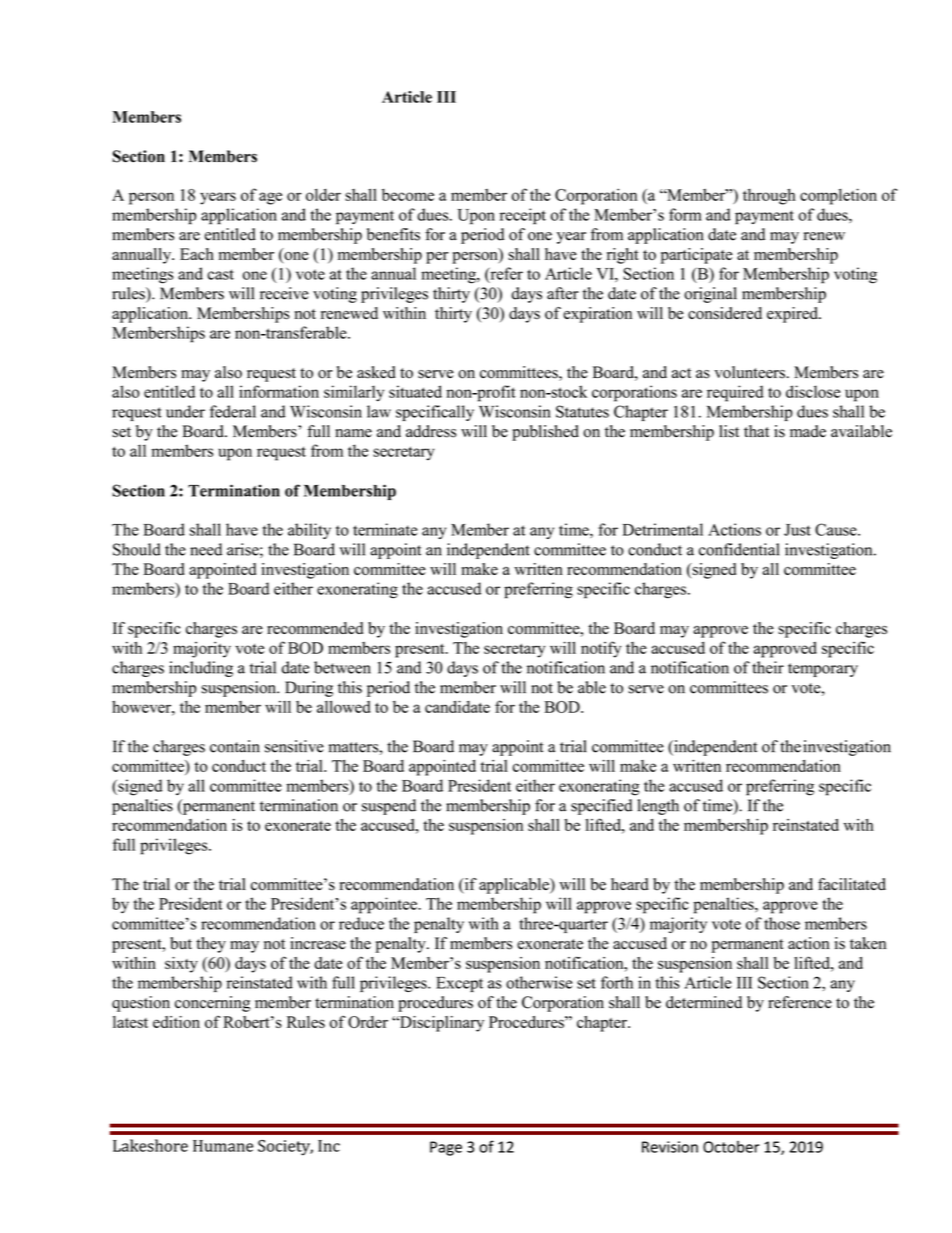 The height and width of the screenshot is (1233, 952). Describe the element at coordinates (206, 549) in the screenshot. I see `need` at that location.
